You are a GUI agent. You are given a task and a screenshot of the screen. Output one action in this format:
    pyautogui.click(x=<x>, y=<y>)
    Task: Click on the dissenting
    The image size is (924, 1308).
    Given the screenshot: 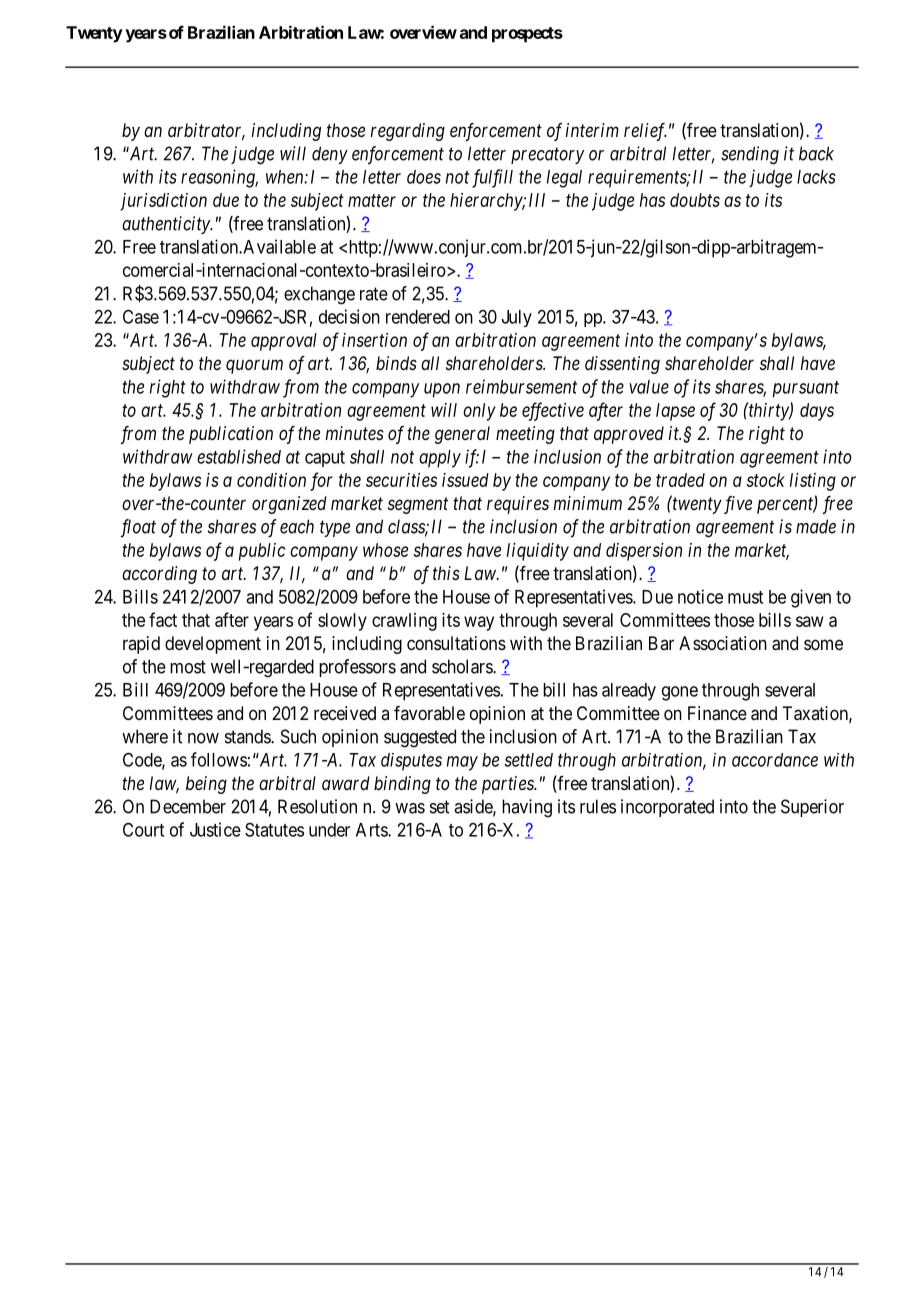 What is the action you would take?
    pyautogui.click(x=622, y=365)
